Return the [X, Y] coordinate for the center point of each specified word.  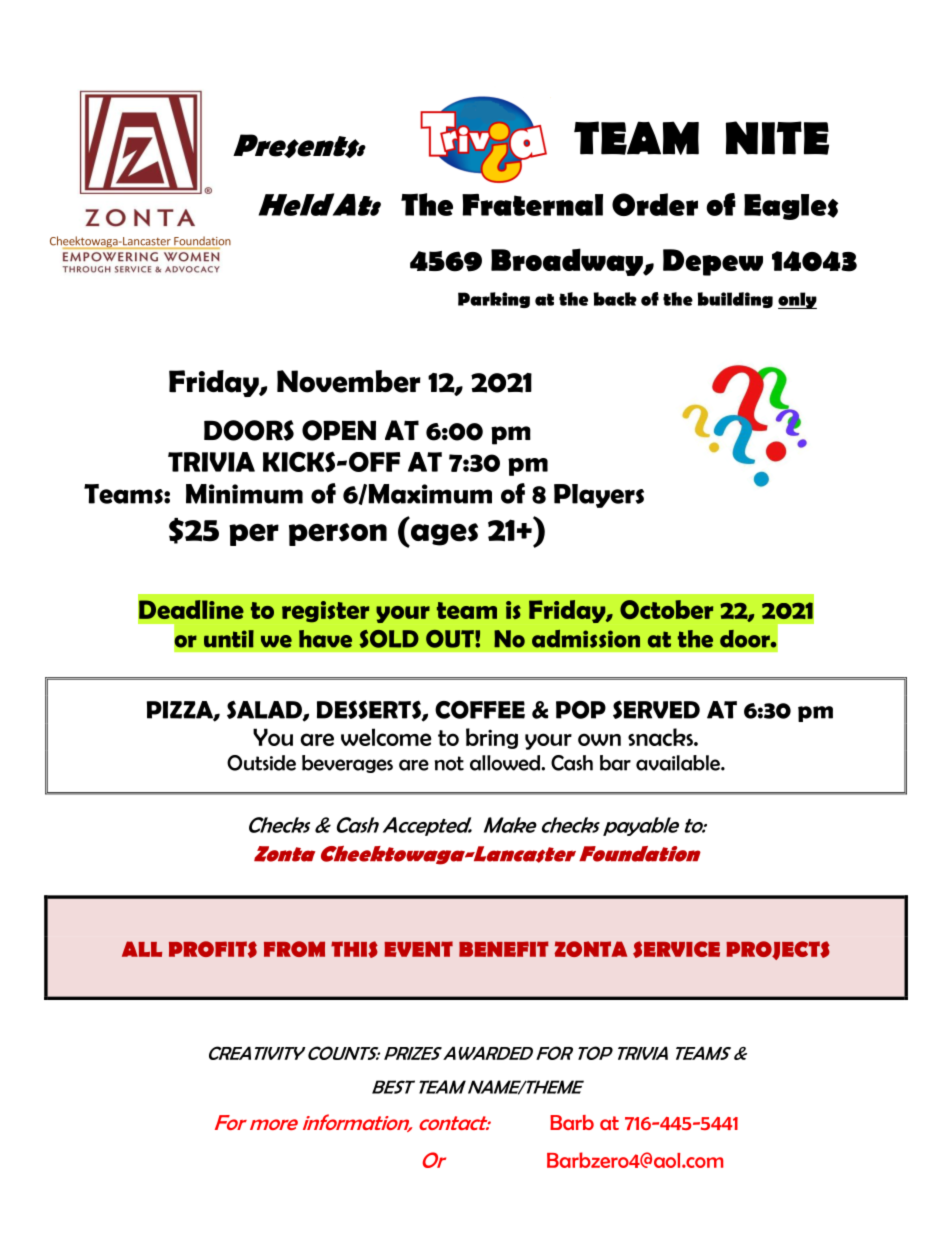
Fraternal [532, 205]
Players [599, 496]
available [679, 763]
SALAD [265, 710]
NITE [777, 138]
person [338, 534]
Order [655, 204]
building [735, 300]
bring [492, 738]
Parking [494, 300]
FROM [294, 949]
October [666, 609]
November [349, 381]
